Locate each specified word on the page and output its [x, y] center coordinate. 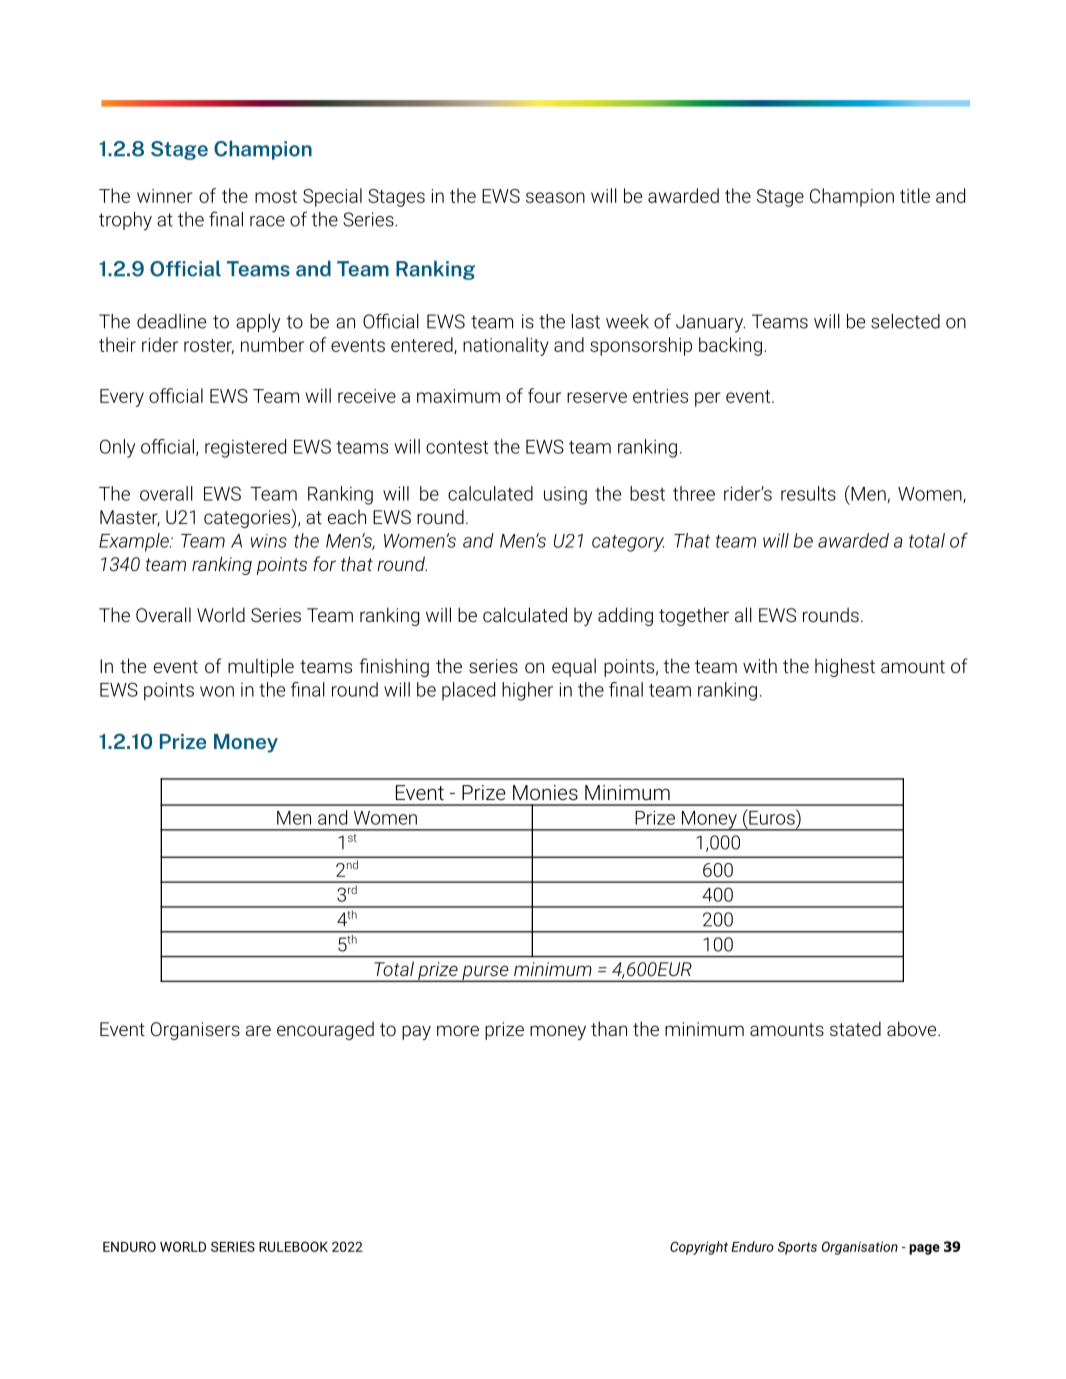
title [915, 195]
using [565, 496]
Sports [797, 1248]
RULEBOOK [293, 1246]
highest [845, 667]
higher [527, 691]
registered [245, 448]
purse [485, 973]
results [808, 493]
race [267, 221]
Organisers [195, 1031]
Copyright [699, 1248]
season [555, 197]
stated [855, 1028]
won [217, 691]
